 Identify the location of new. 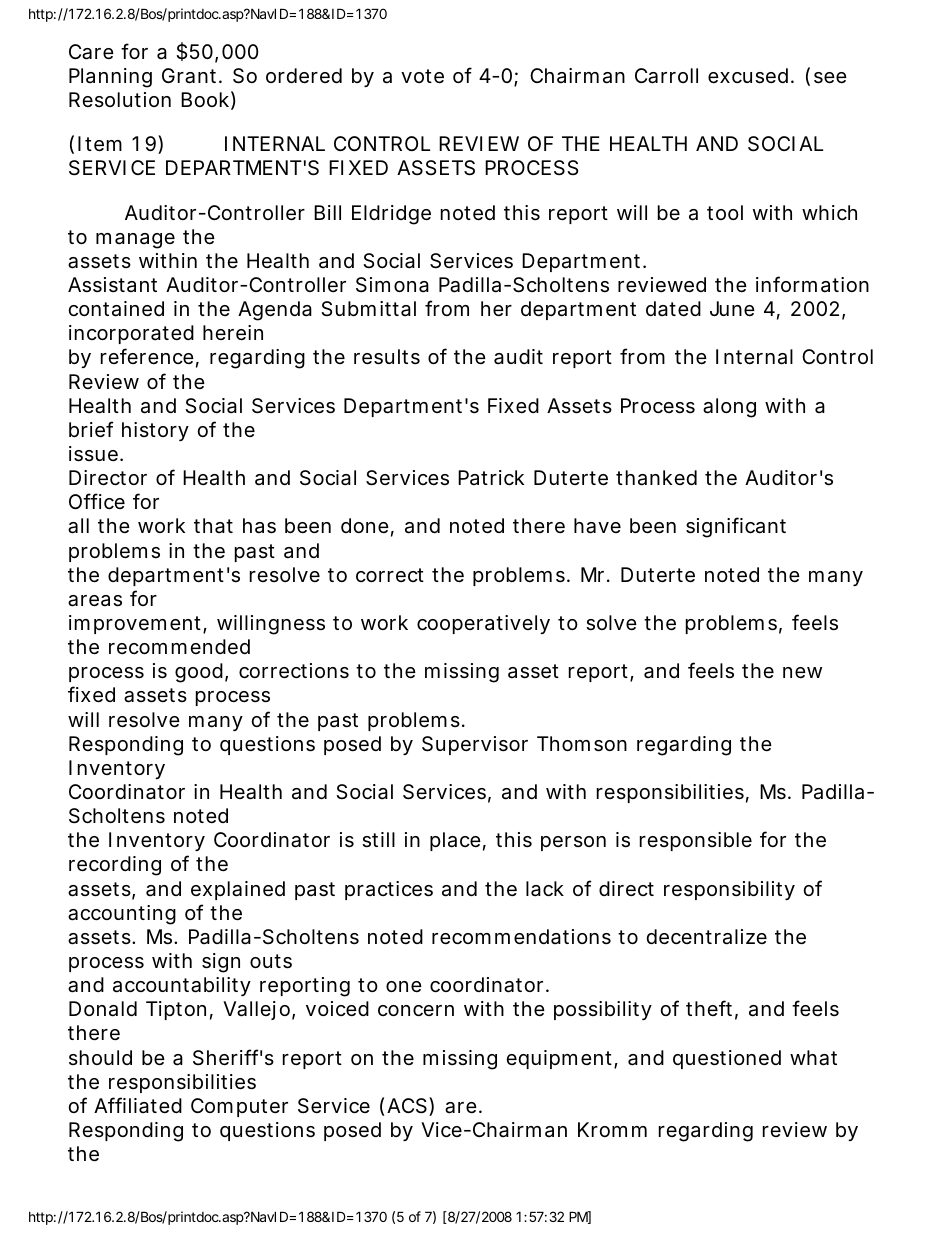
(802, 672).
